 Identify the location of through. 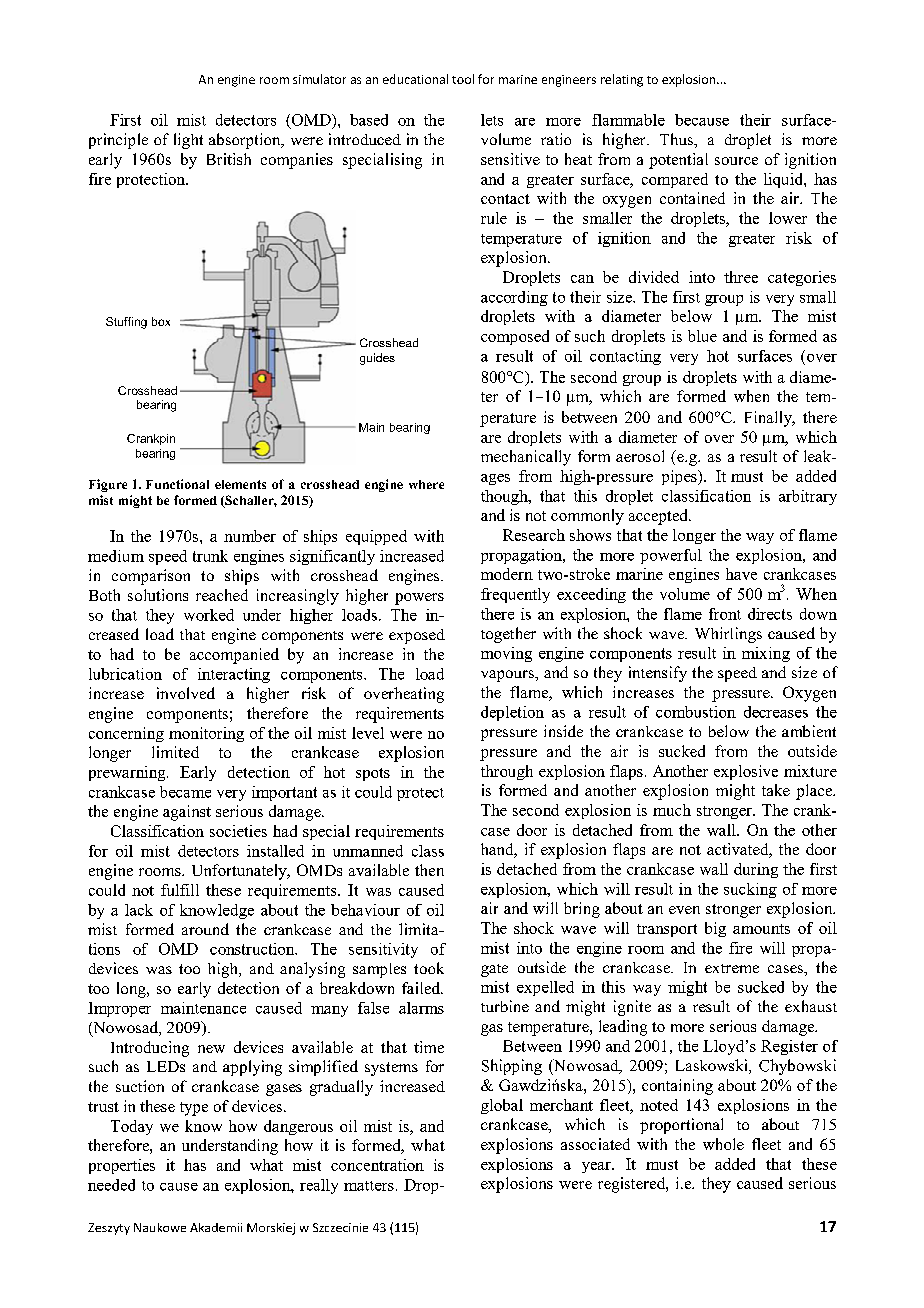
(507, 772).
